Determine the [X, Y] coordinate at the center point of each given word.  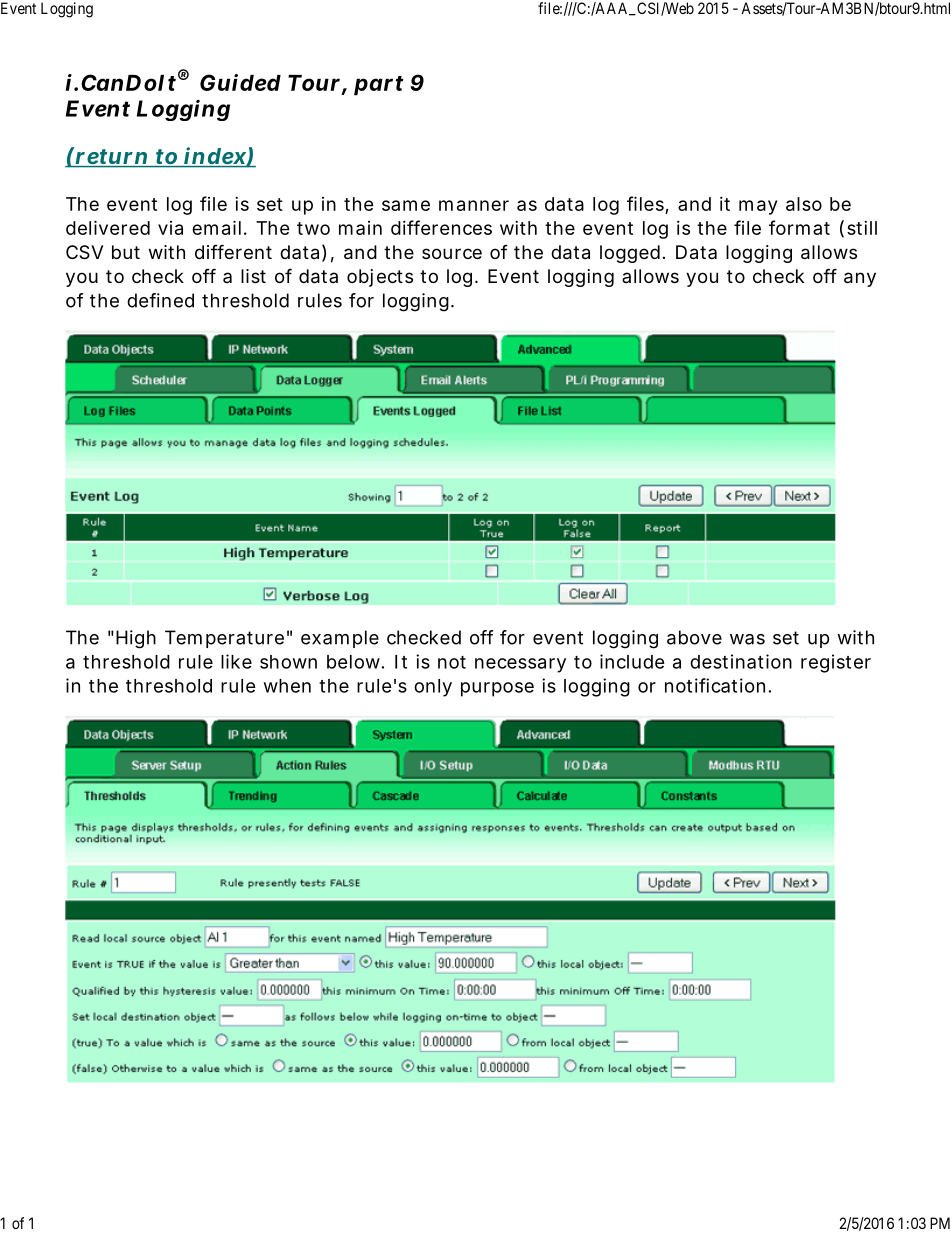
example [340, 639]
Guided [240, 82]
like [236, 661]
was [747, 639]
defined [160, 300]
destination [741, 661]
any [860, 279]
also [804, 204]
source [452, 253]
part [378, 86]
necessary [520, 665]
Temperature [224, 639]
